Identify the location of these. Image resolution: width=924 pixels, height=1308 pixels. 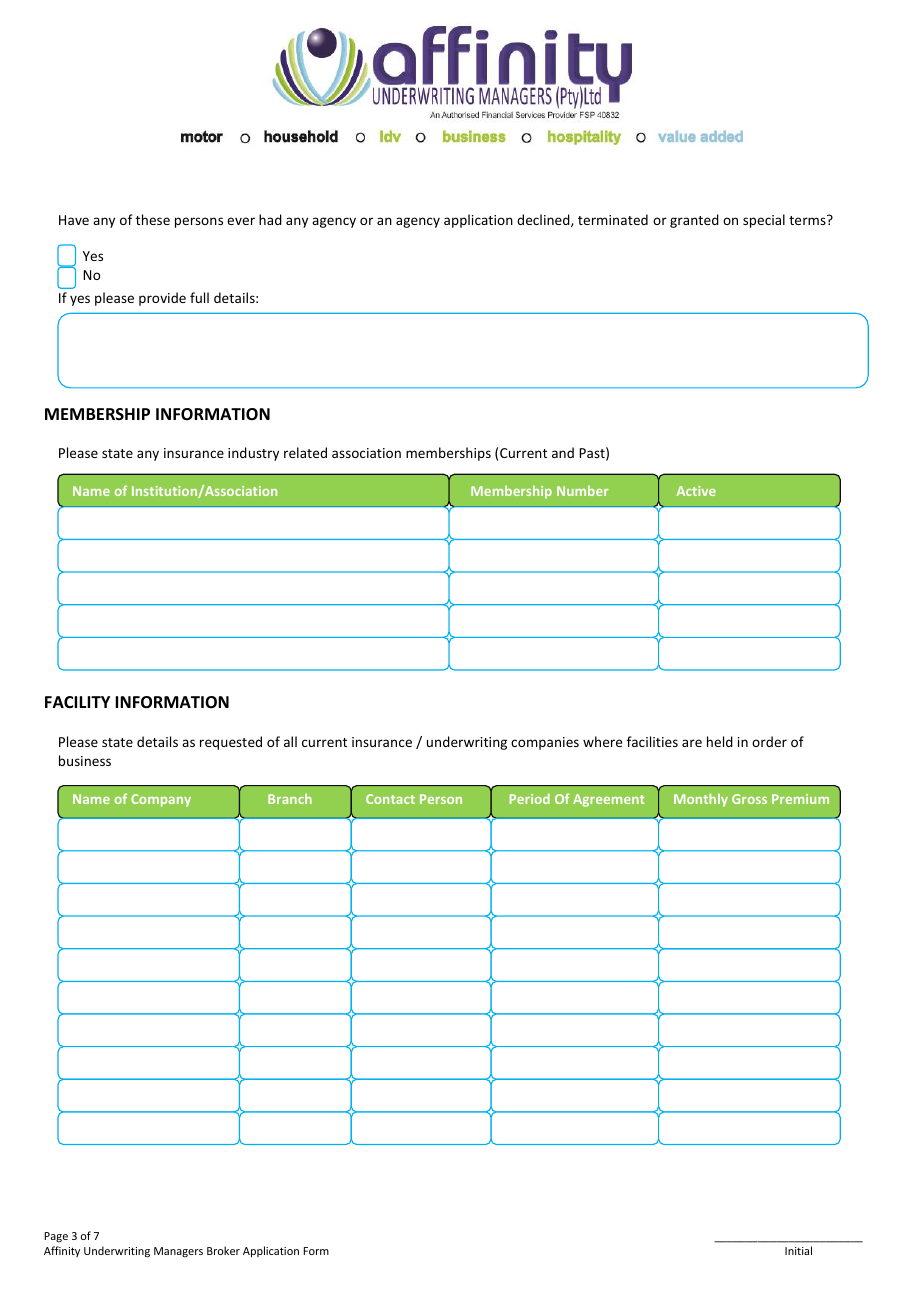
(153, 219).
